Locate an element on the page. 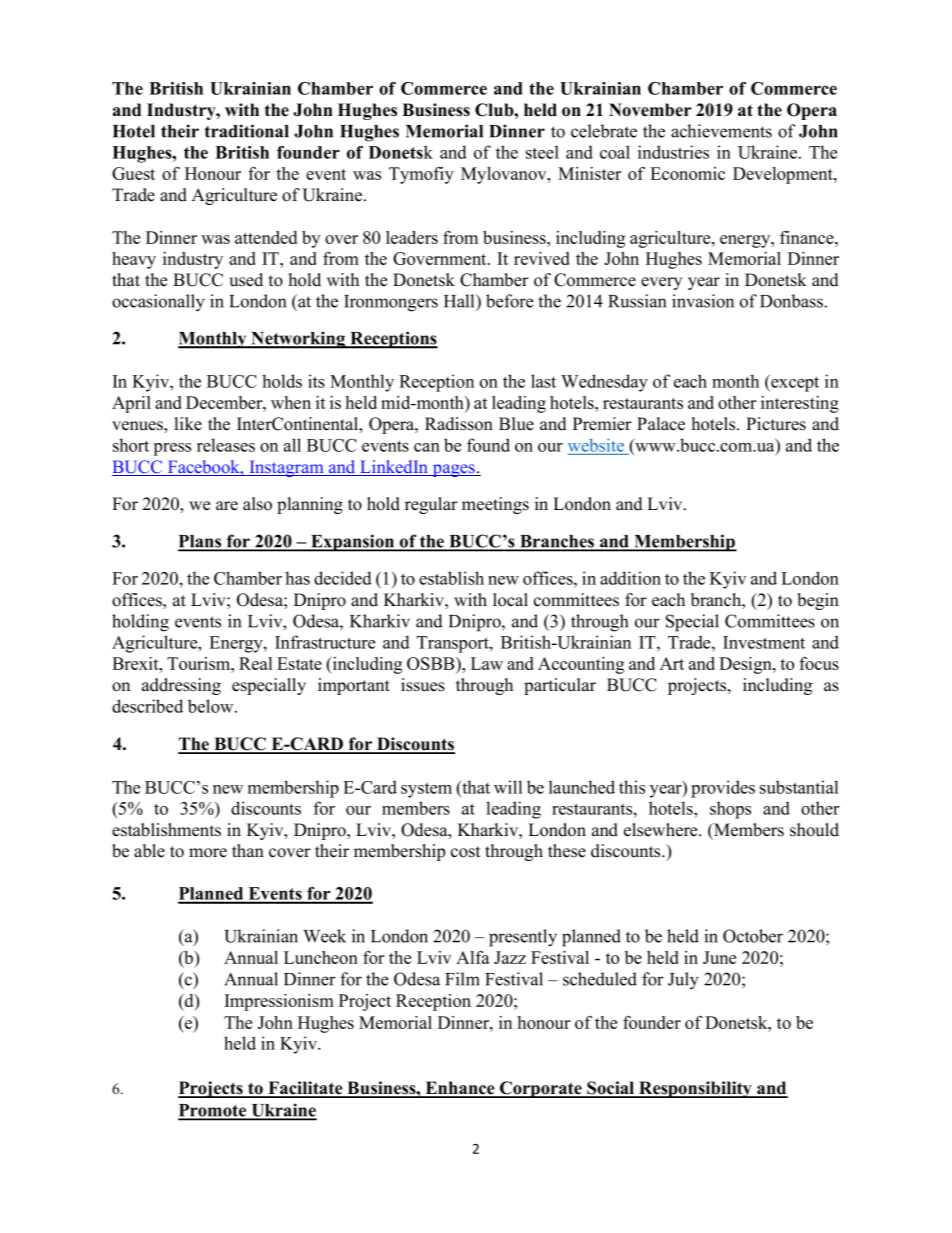 The height and width of the page is (1233, 952). Design is located at coordinates (746, 665).
